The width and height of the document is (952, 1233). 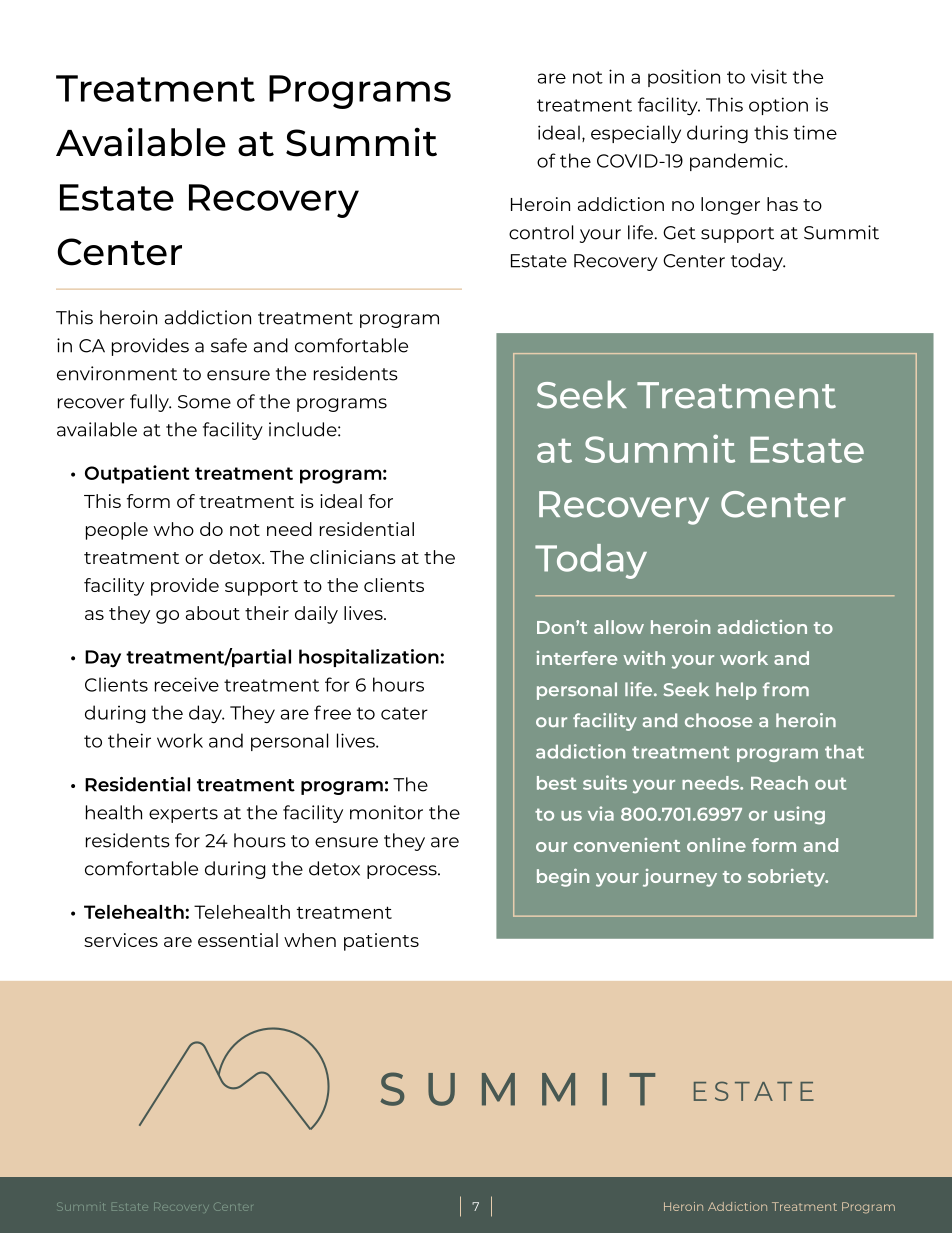 What do you see at coordinates (238, 940) in the document?
I see `essential` at bounding box center [238, 940].
